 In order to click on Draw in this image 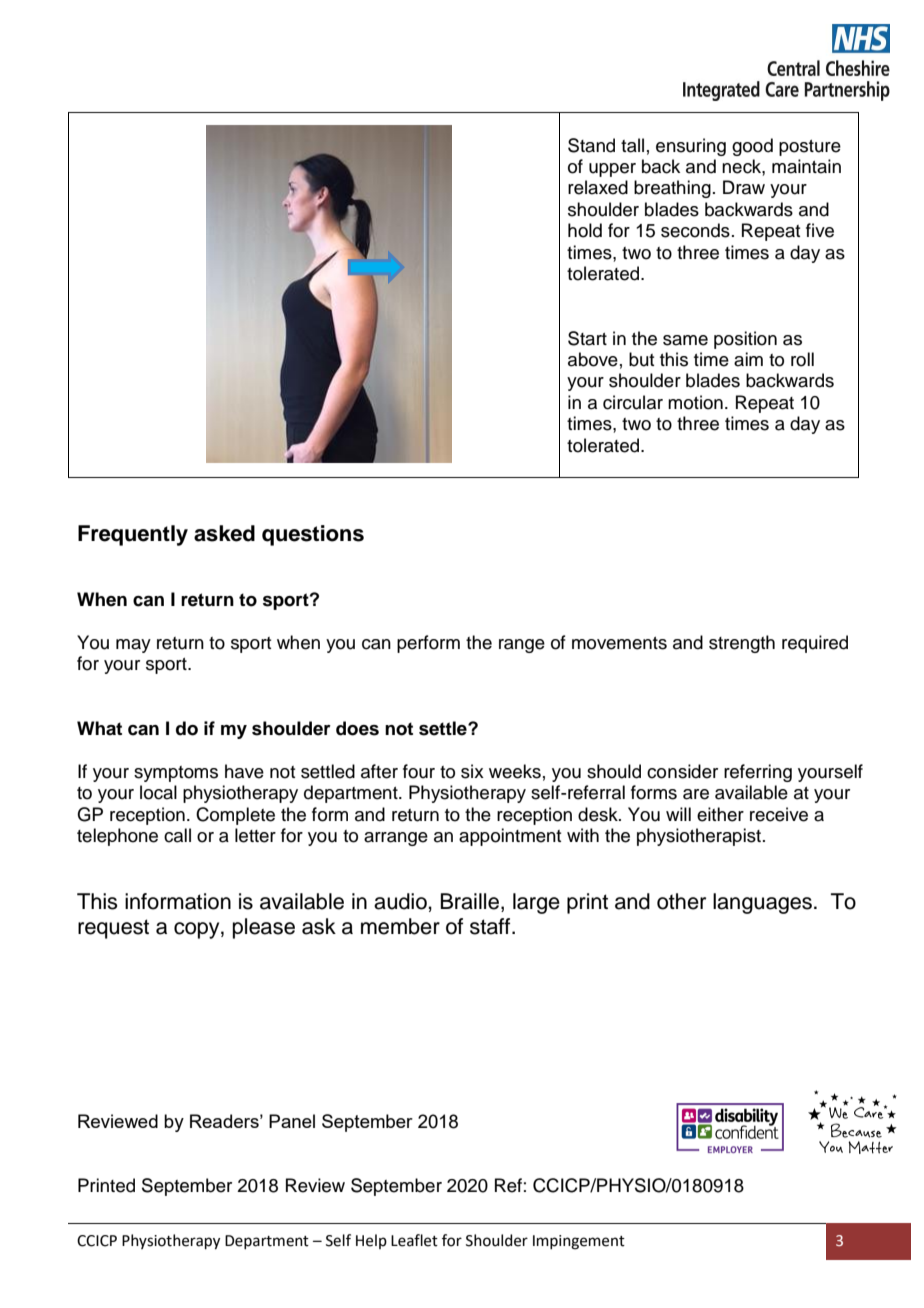, I will do `click(744, 187)`.
